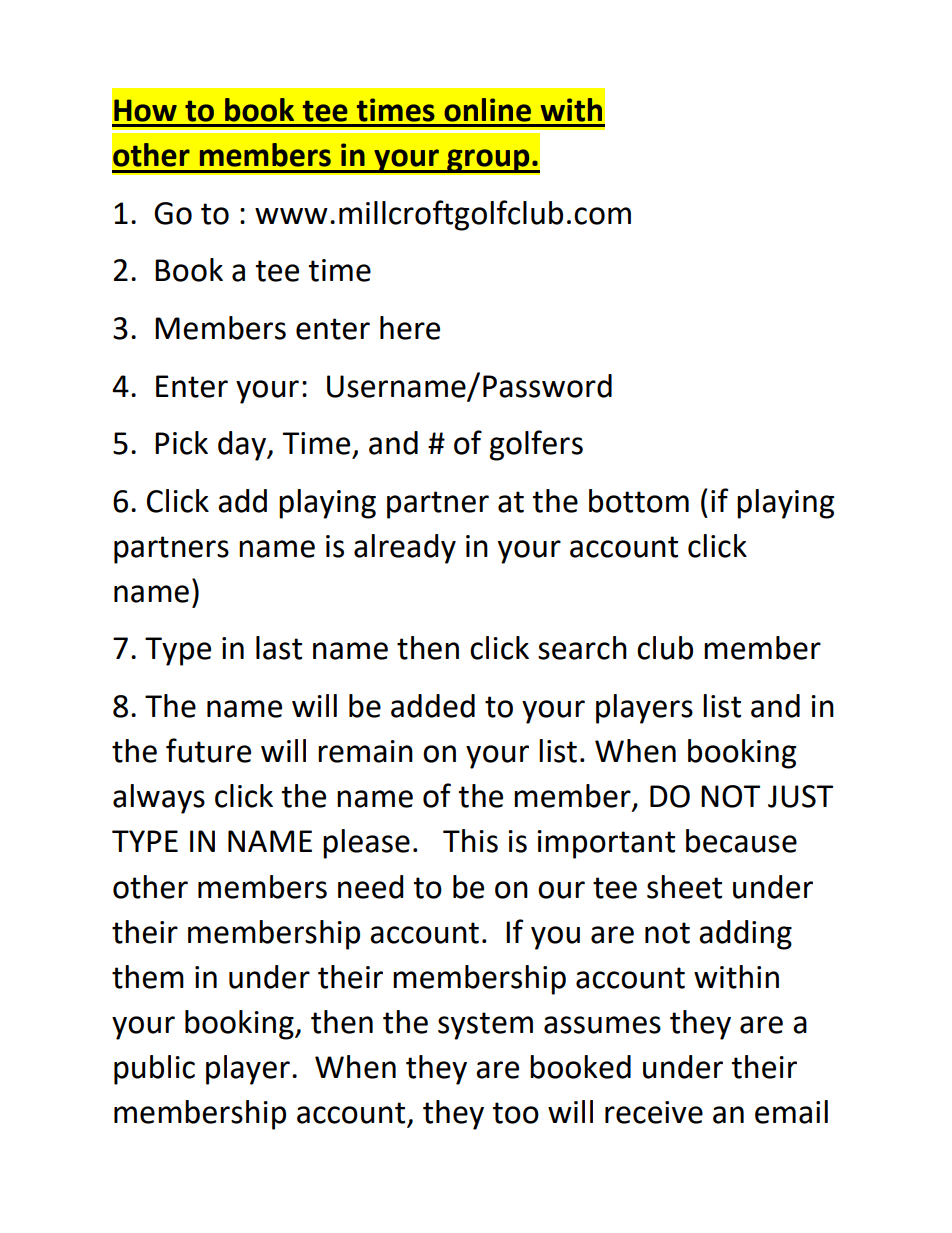  What do you see at coordinates (741, 841) in the screenshot?
I see `because` at bounding box center [741, 841].
